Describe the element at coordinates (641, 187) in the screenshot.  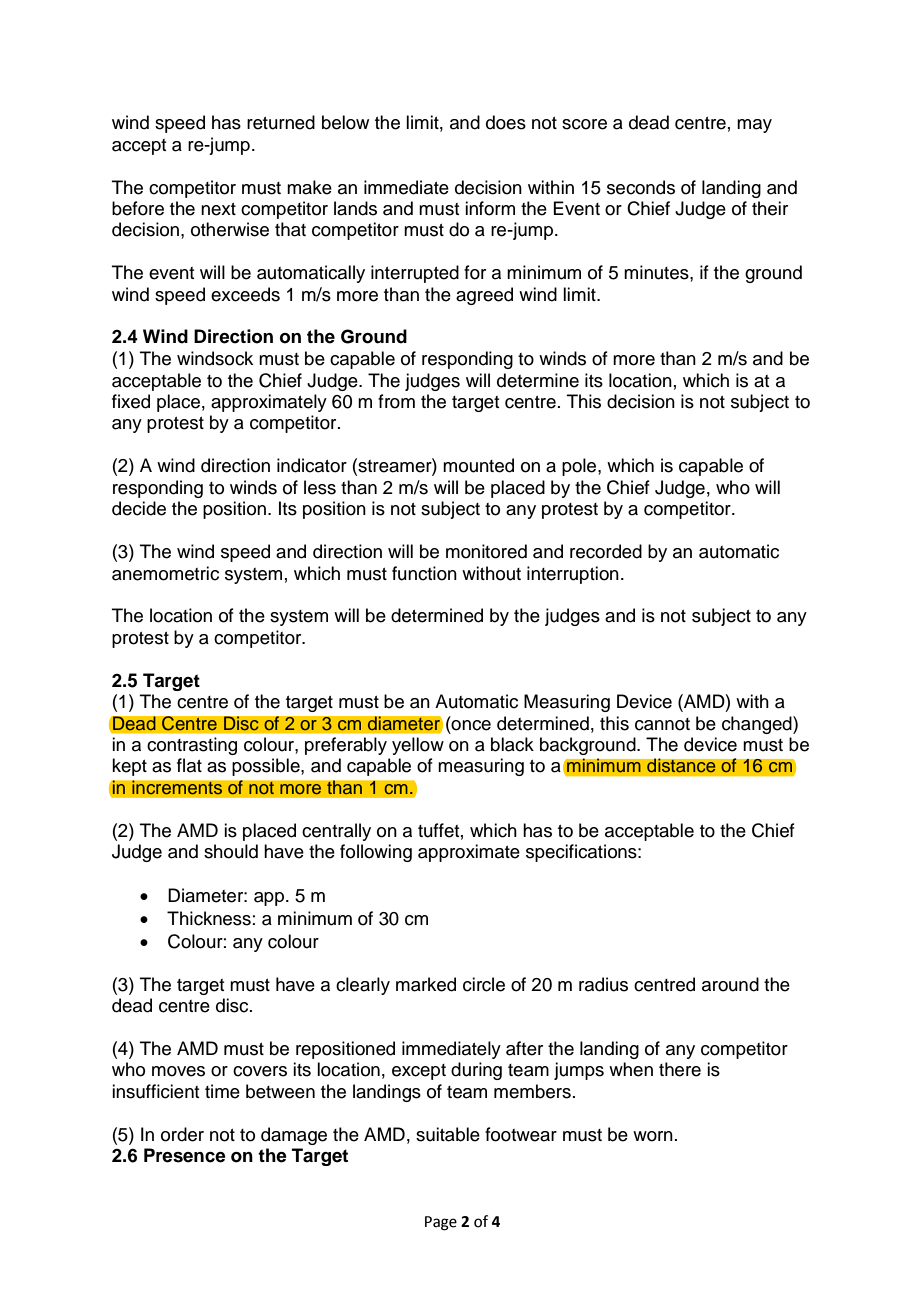
I see `seconds` at that location.
